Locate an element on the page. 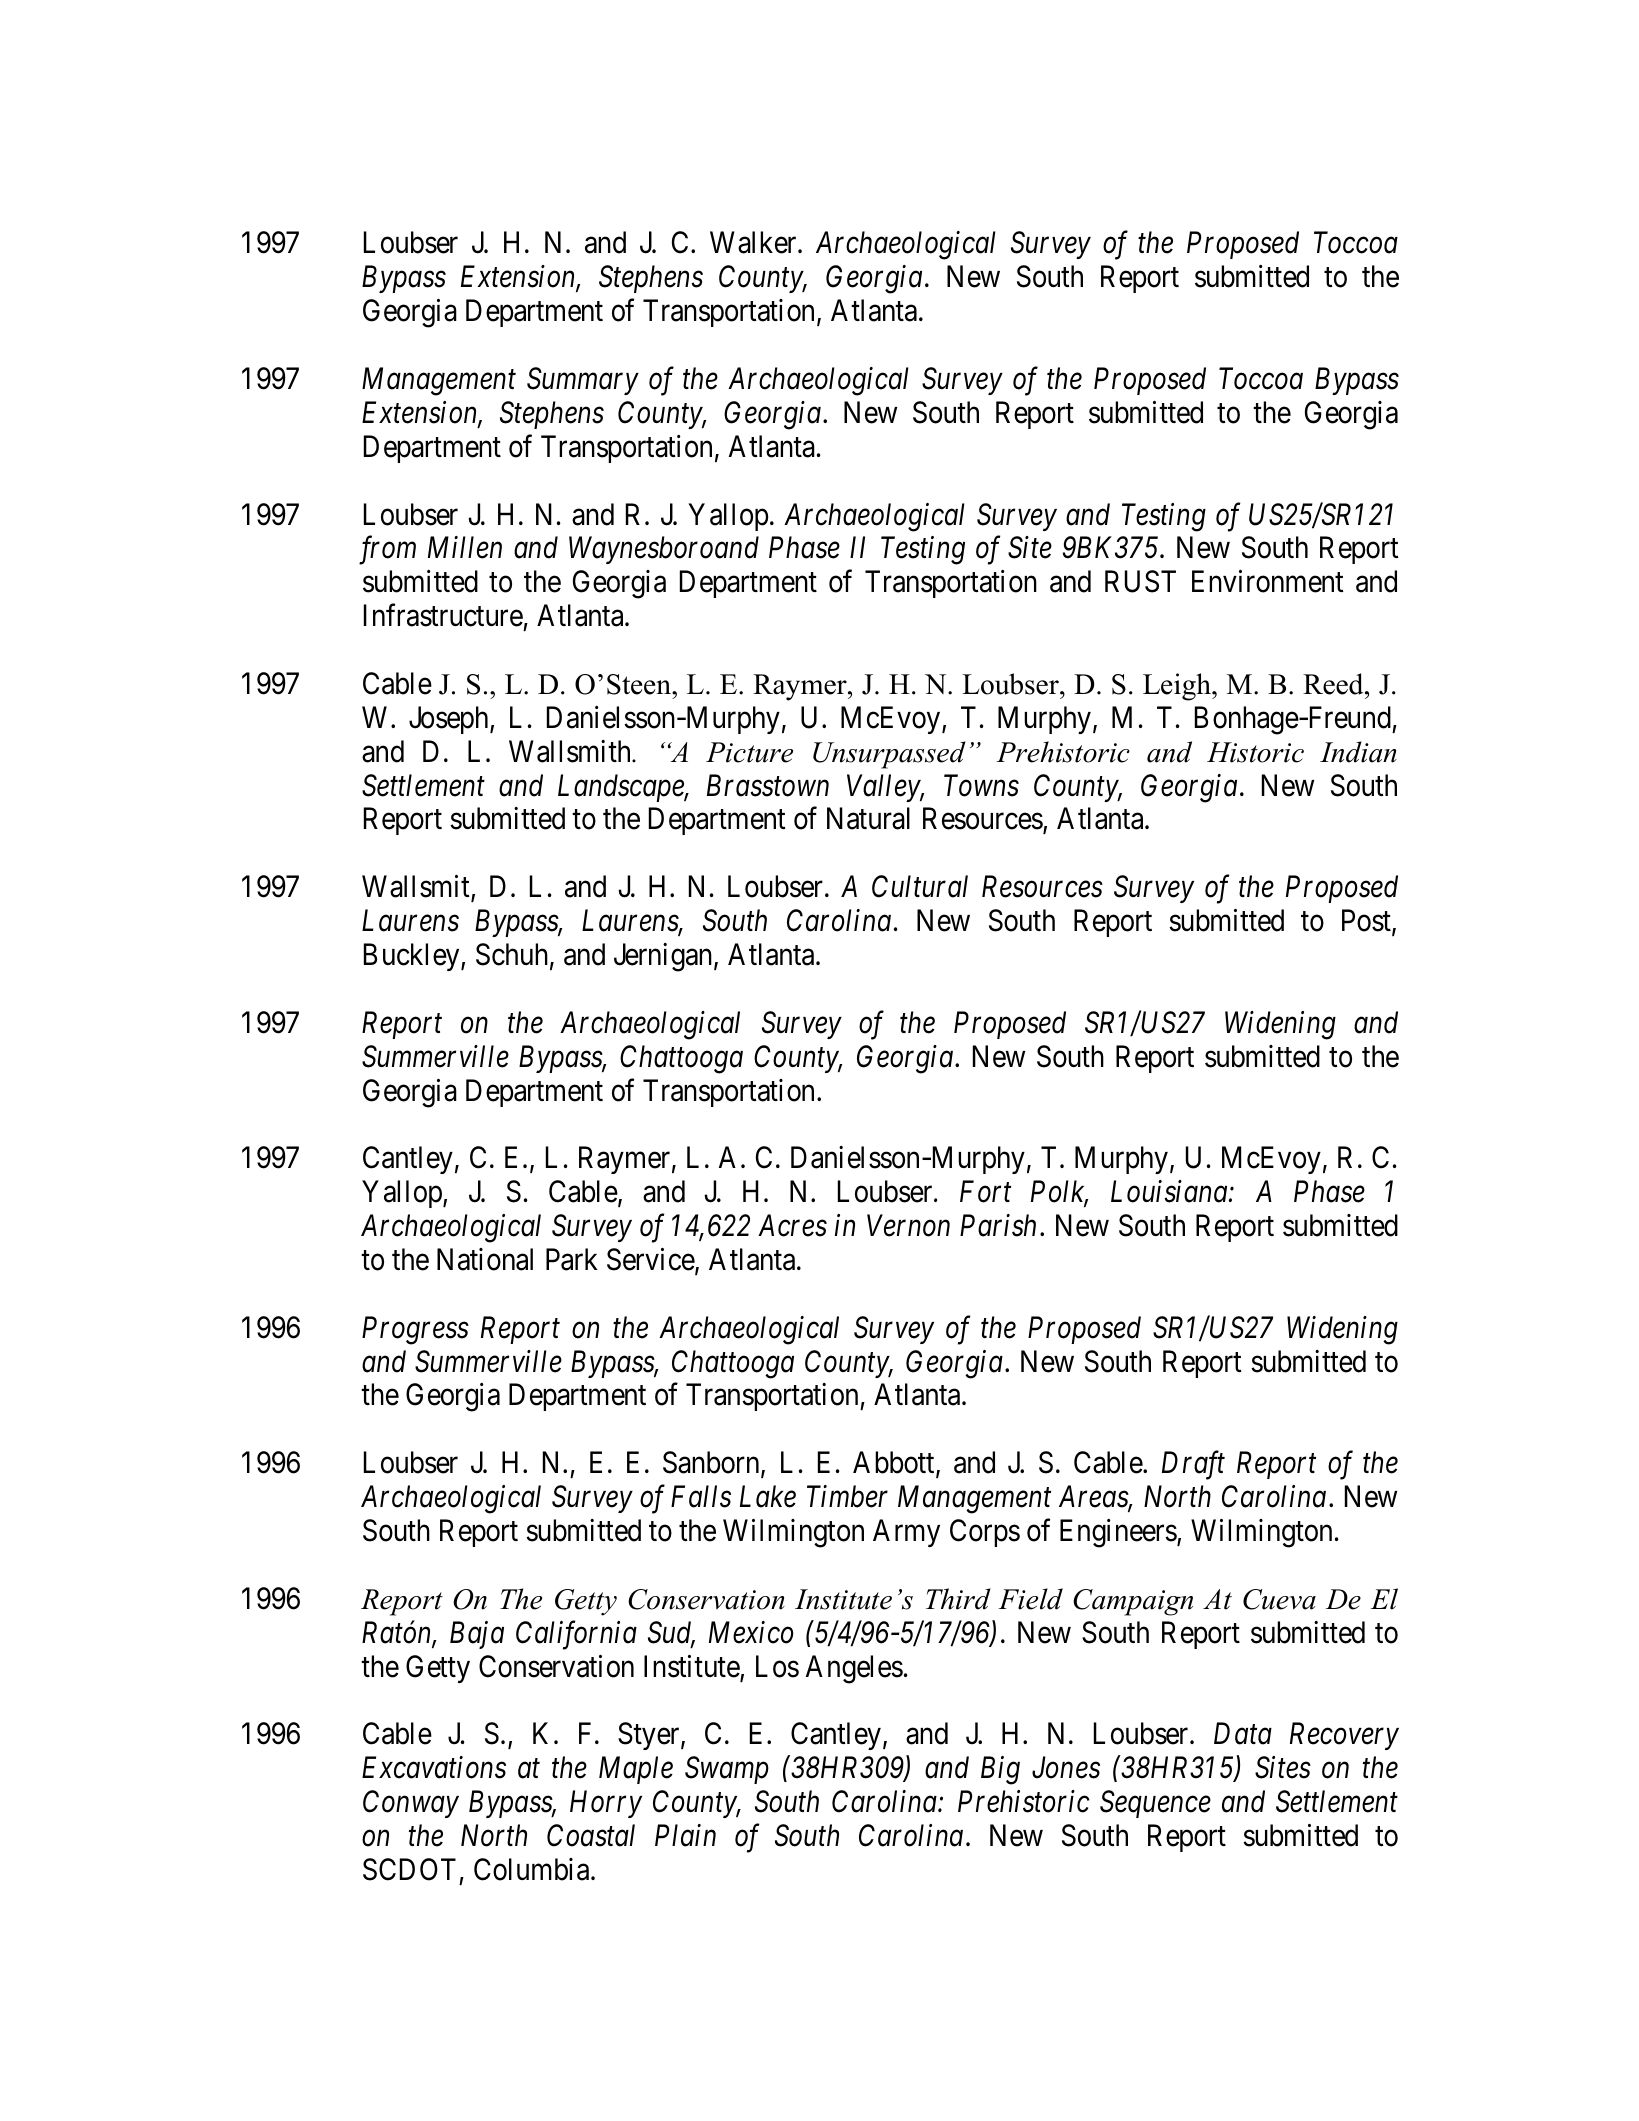 This image has height=2121, width=1639. Parish is located at coordinates (998, 1225).
